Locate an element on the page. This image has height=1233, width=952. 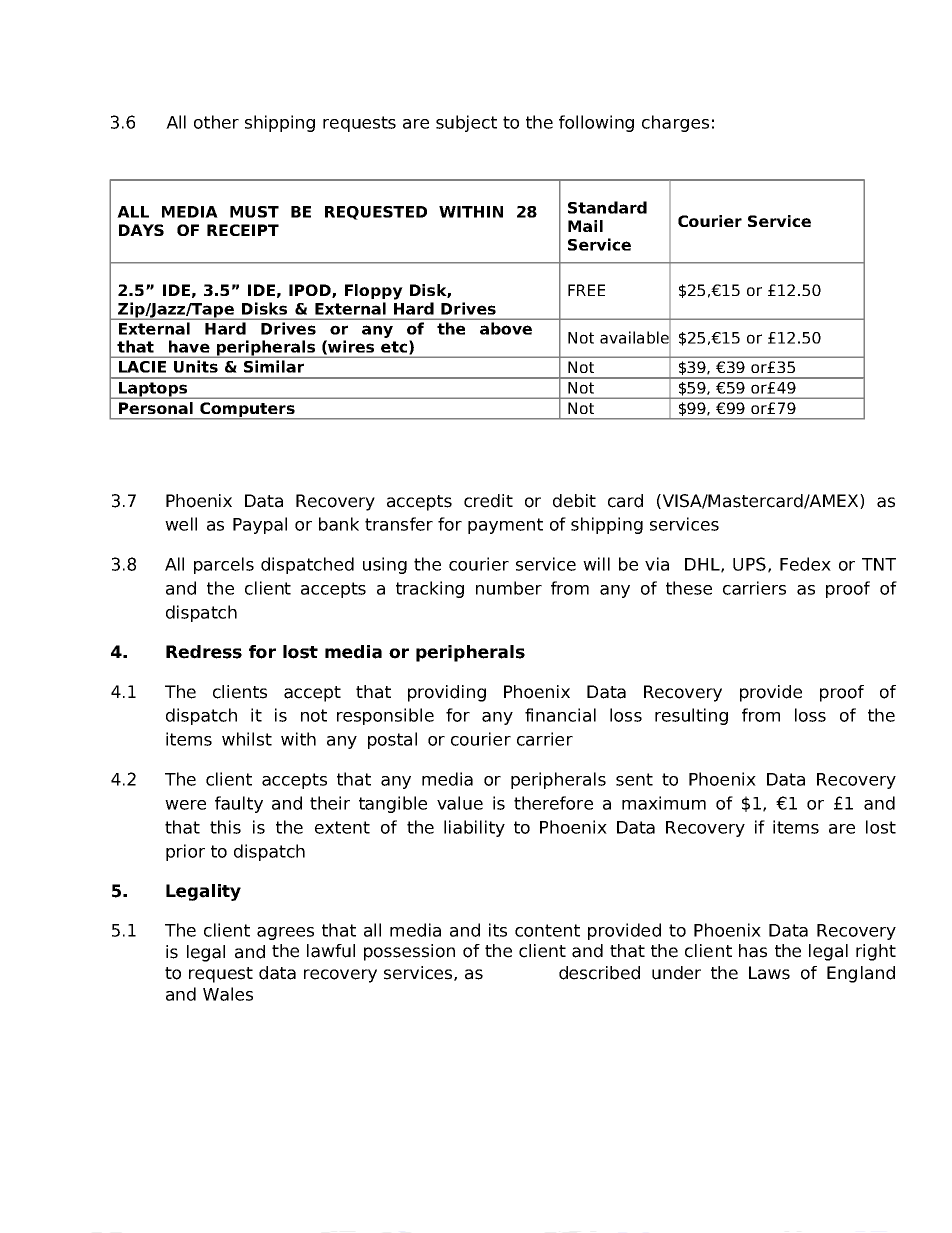
other is located at coordinates (216, 122).
